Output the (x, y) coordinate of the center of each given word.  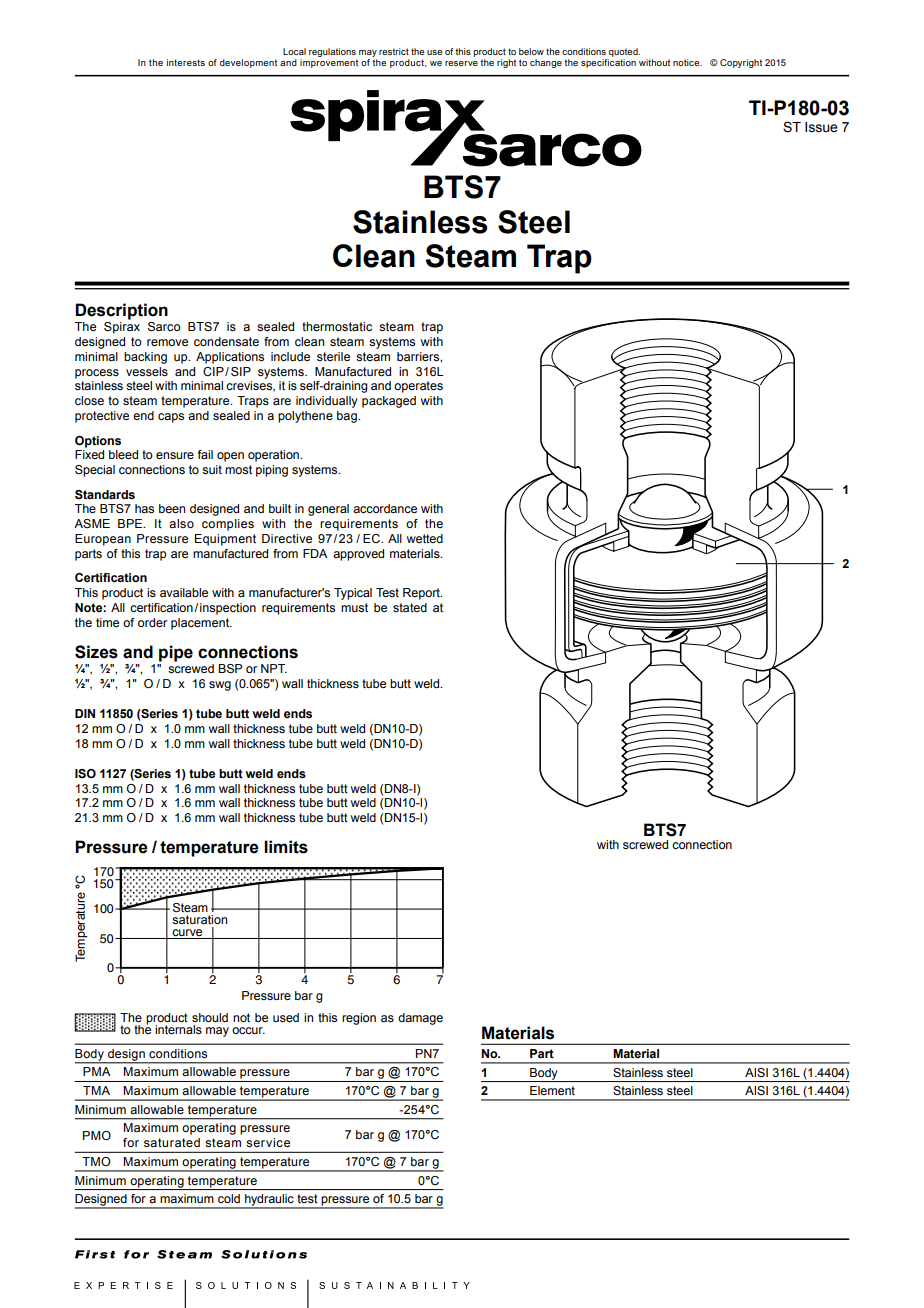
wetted (425, 538)
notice (687, 62)
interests (186, 62)
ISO (85, 773)
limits (286, 847)
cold (229, 1198)
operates (418, 387)
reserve (461, 63)
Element (552, 1090)
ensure (175, 455)
